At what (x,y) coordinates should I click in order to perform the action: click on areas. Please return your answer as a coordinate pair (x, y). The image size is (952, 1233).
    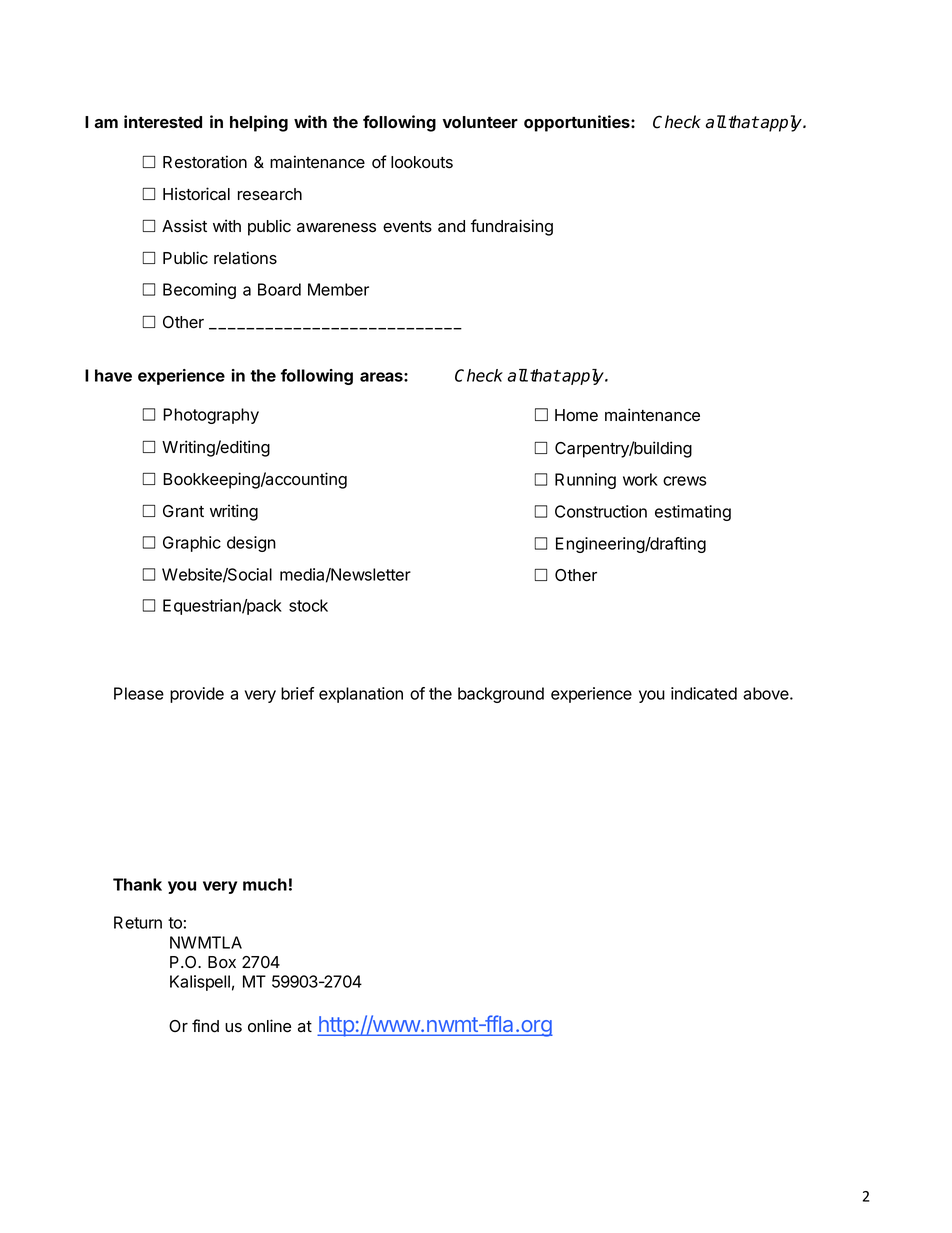
    Looking at the image, I should click on (382, 377).
